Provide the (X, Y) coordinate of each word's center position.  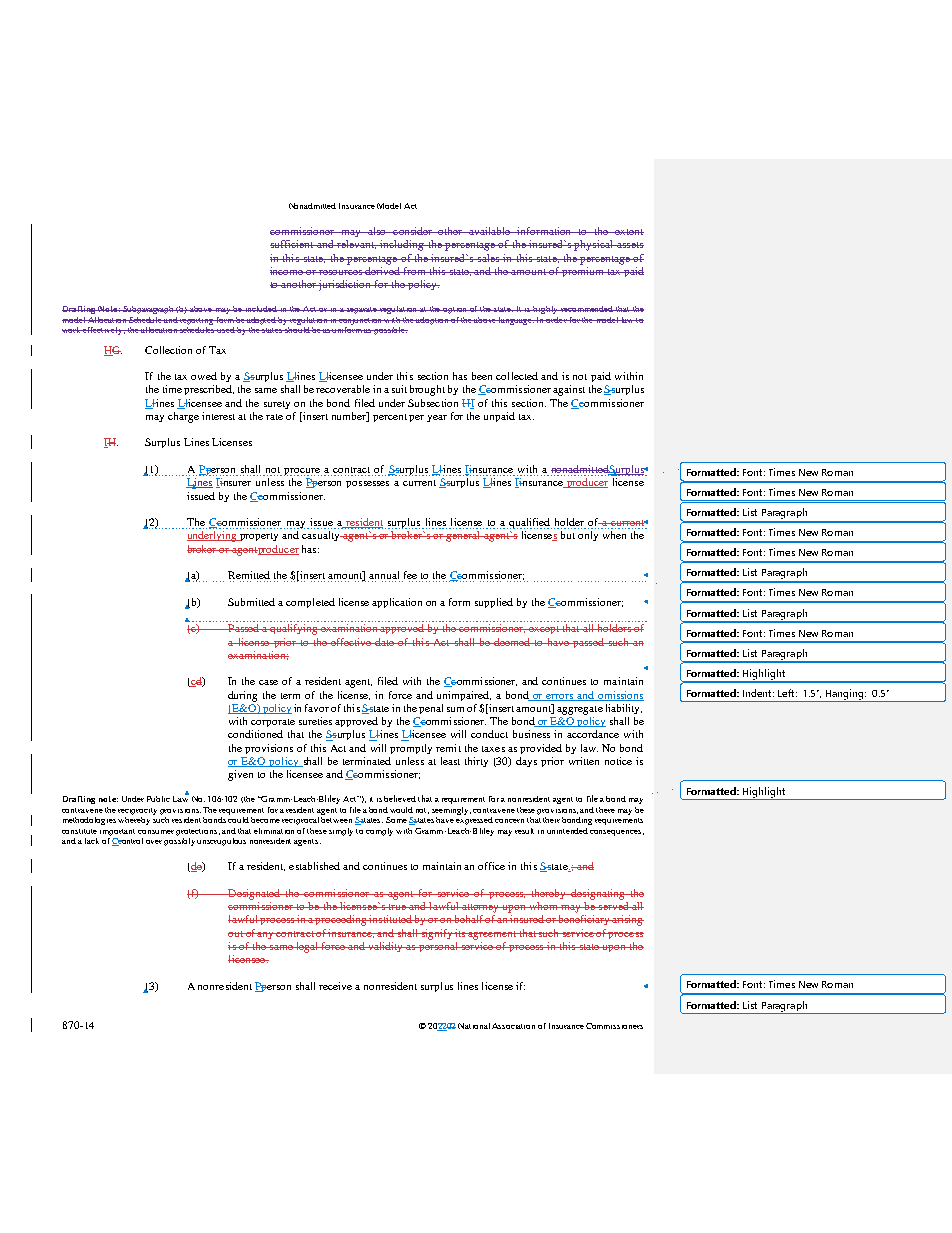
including (402, 245)
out (236, 934)
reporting (197, 321)
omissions (620, 696)
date (385, 642)
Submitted (251, 602)
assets (629, 245)
